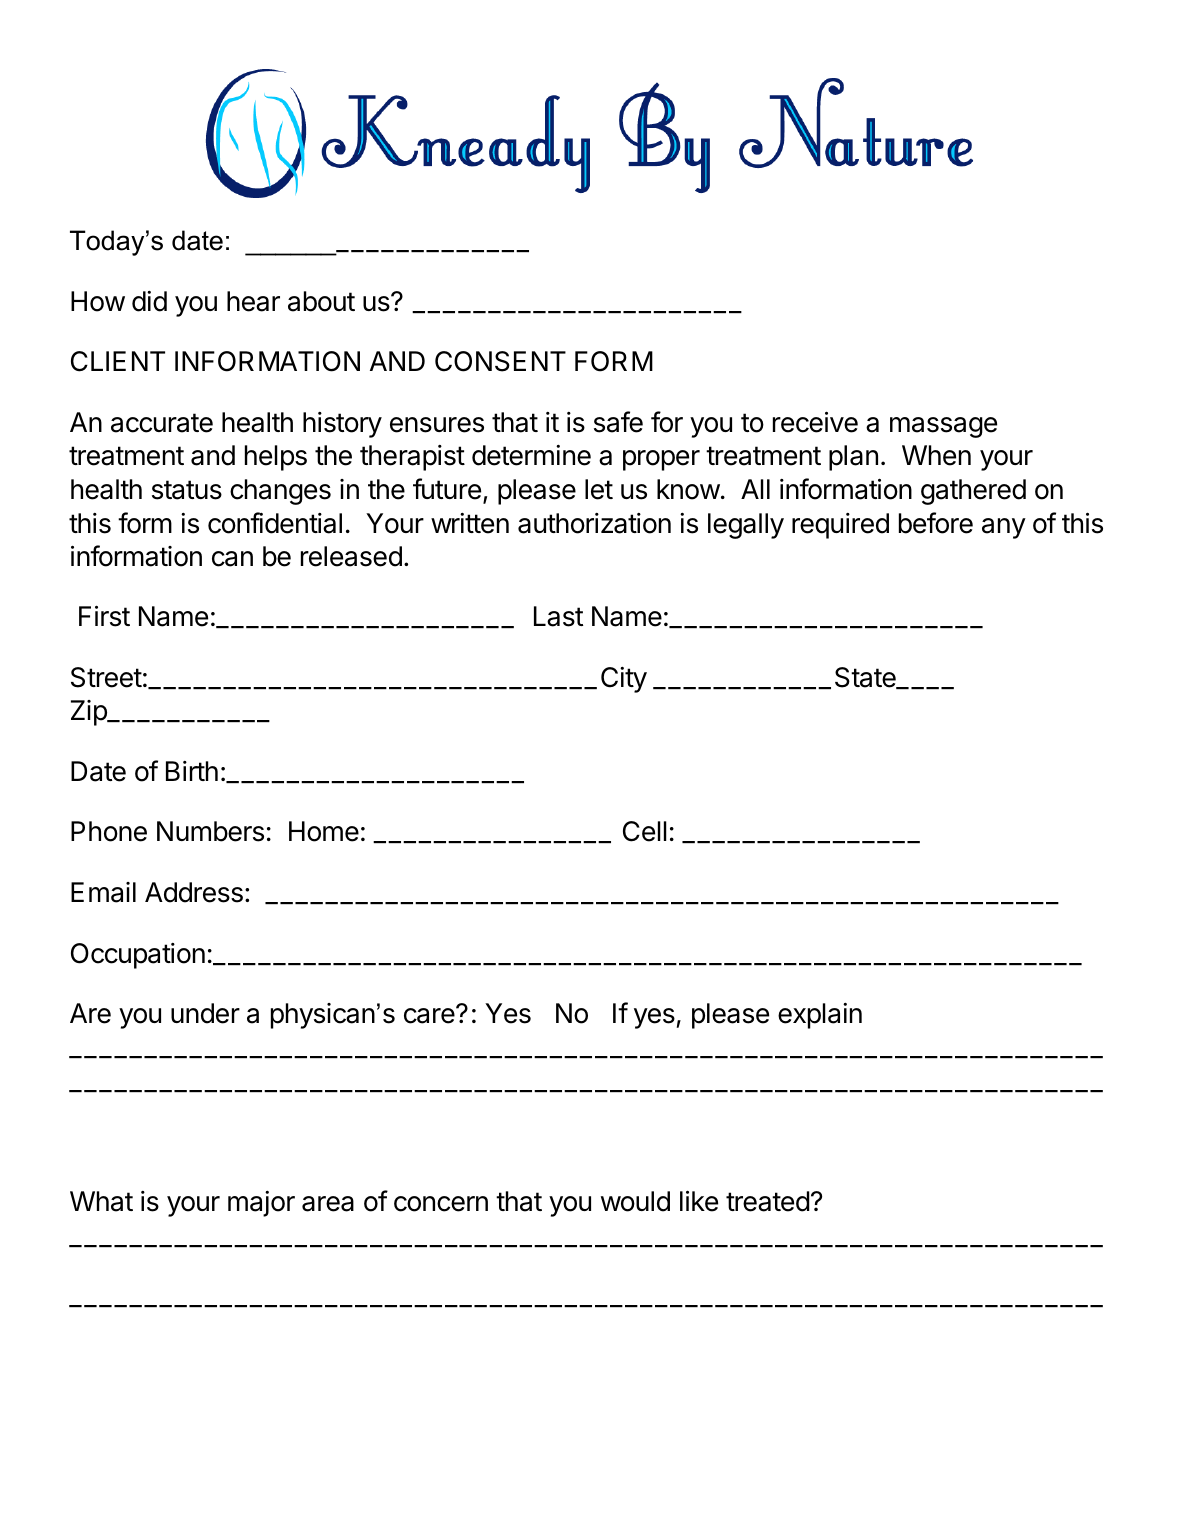 This document has height=1527, width=1180. I want to click on would, so click(635, 1201).
